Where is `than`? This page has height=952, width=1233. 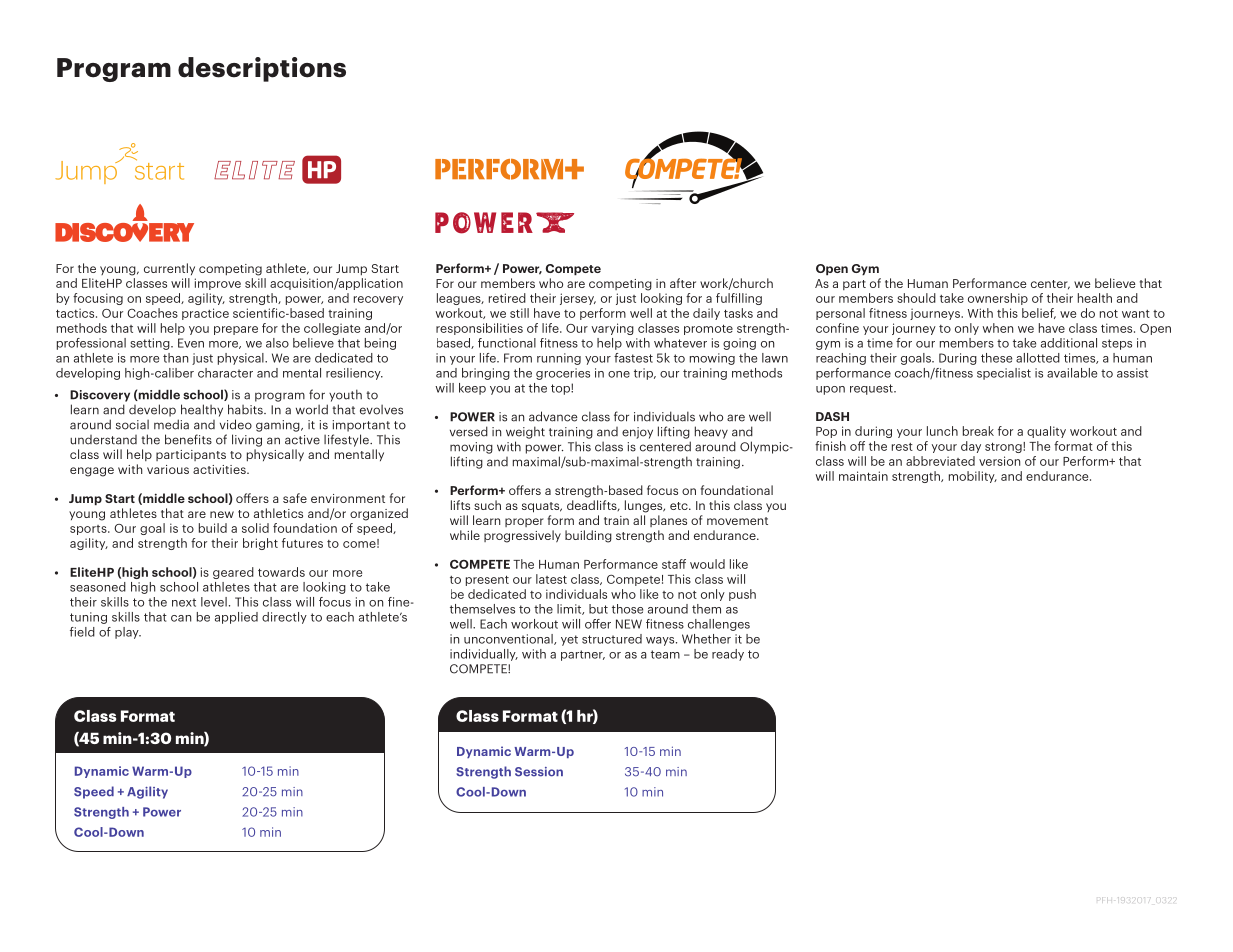 than is located at coordinates (175, 358).
